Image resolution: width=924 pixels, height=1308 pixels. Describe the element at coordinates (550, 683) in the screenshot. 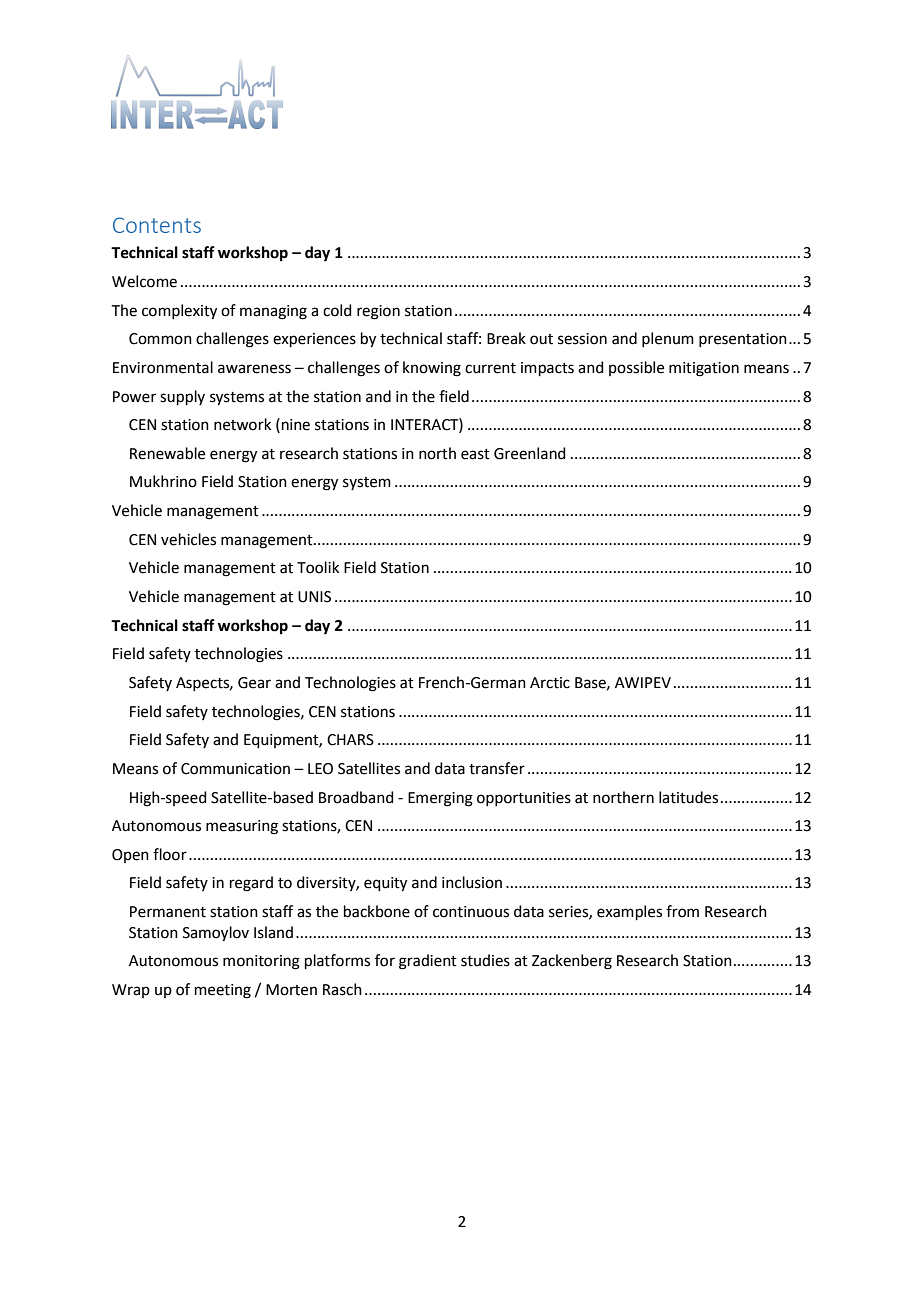

I see `Arctic` at that location.
